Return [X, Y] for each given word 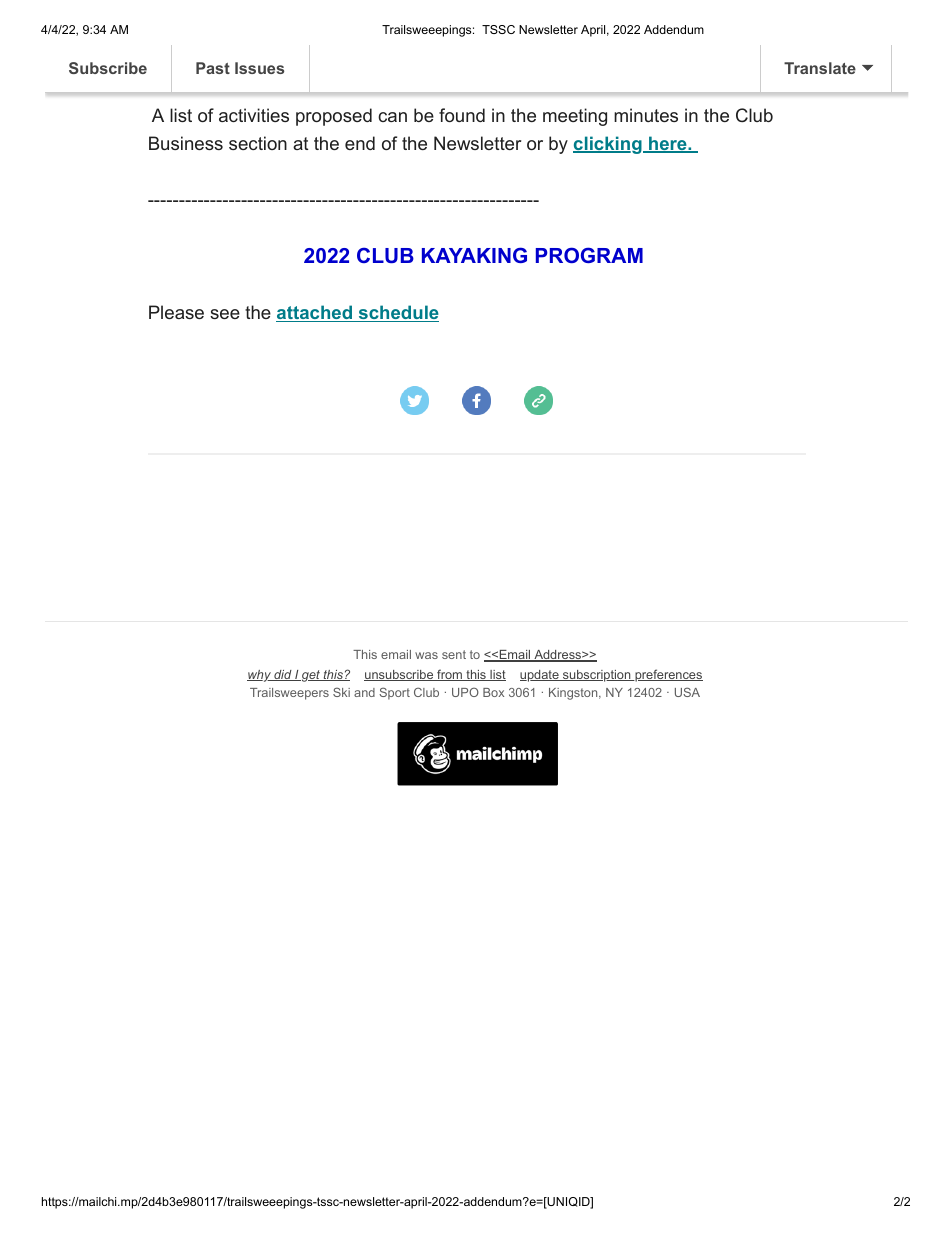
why [260, 676]
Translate [820, 68]
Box [493, 692]
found [462, 115]
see [225, 314]
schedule [397, 313]
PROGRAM [589, 255]
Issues [259, 68]
